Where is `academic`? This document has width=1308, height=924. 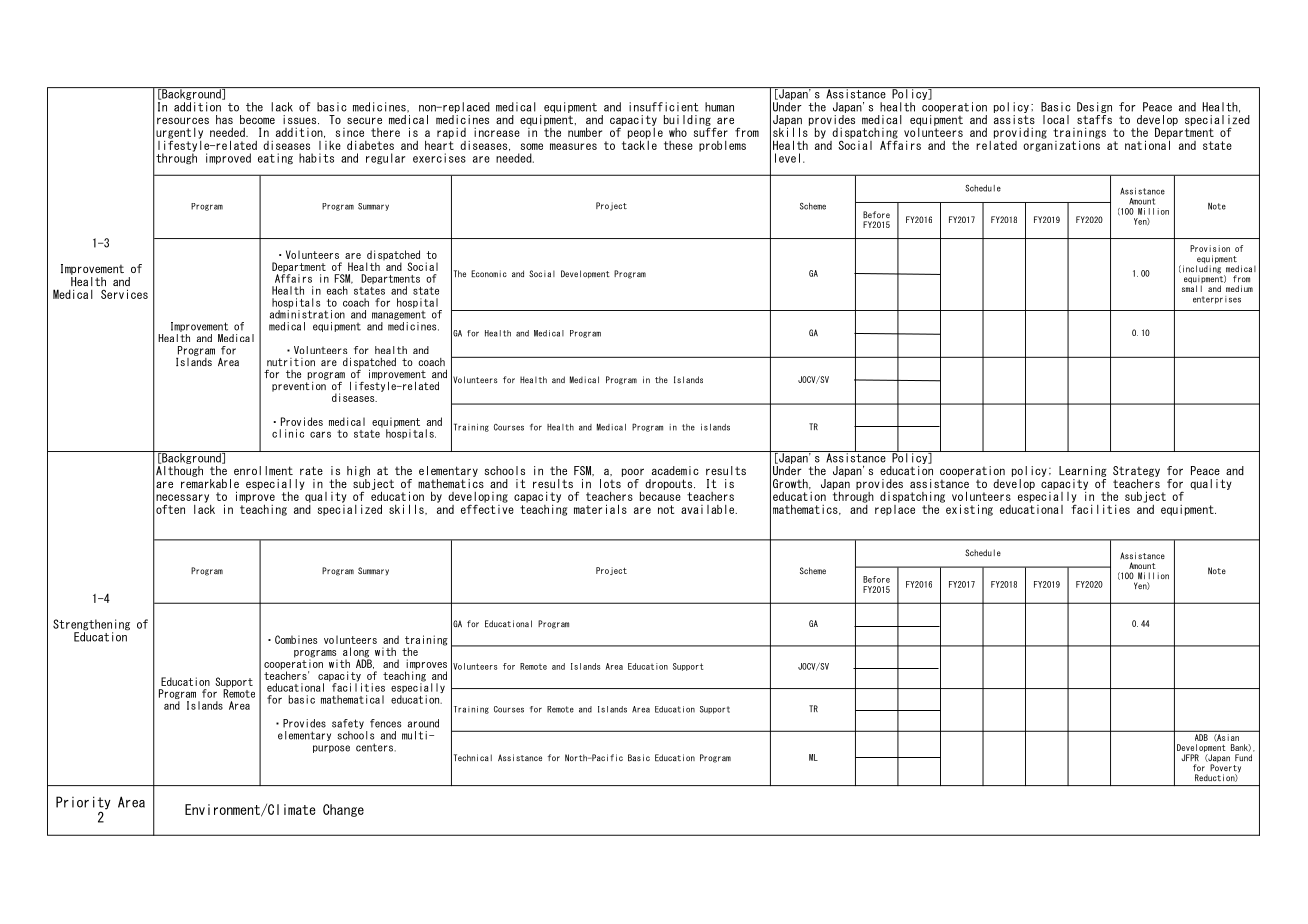 academic is located at coordinates (675, 470).
